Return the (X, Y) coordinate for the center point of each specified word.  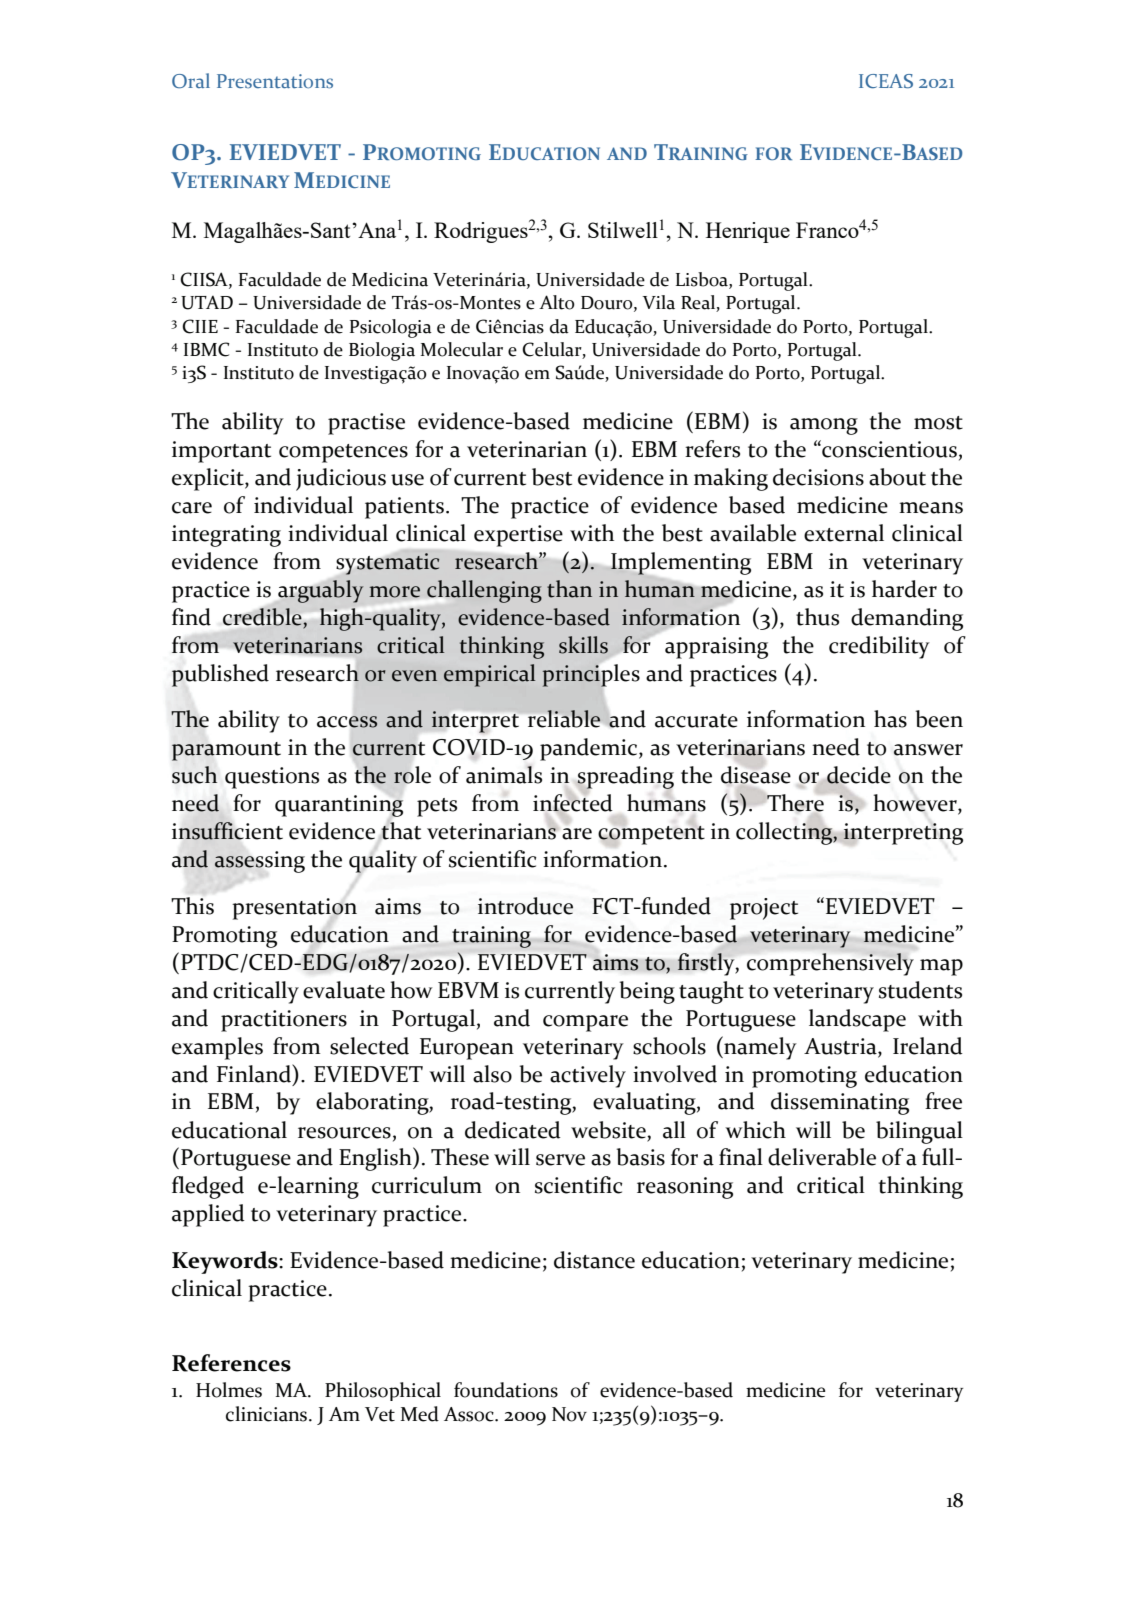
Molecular (462, 349)
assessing (259, 862)
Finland (255, 1073)
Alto (557, 302)
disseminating (840, 1103)
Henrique (748, 232)
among (824, 426)
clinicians (268, 1414)
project (764, 909)
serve (560, 1160)
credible (263, 617)
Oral (191, 81)
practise (366, 424)
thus (817, 617)
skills (583, 645)
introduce (525, 906)
